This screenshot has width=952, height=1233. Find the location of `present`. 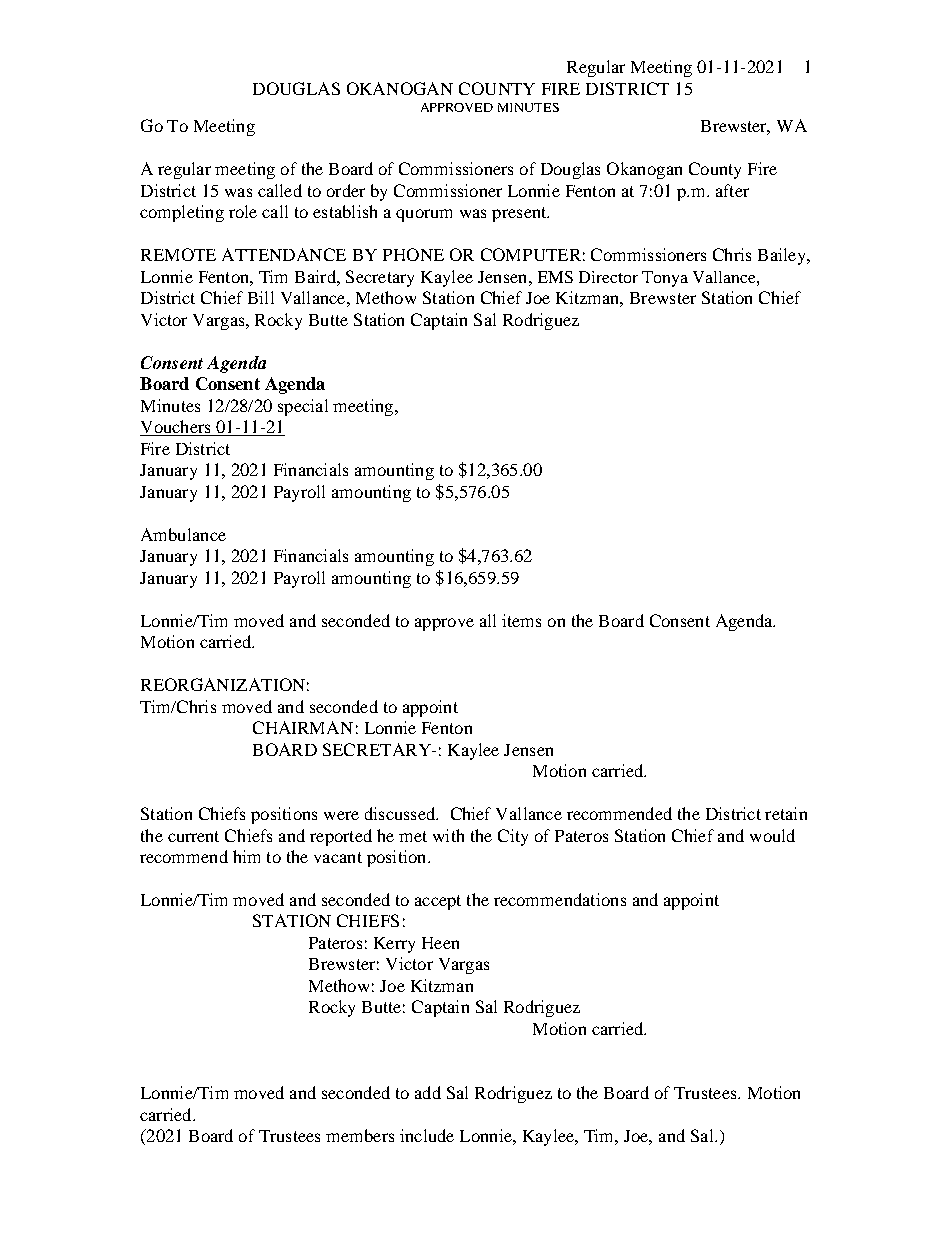

present is located at coordinates (520, 214).
